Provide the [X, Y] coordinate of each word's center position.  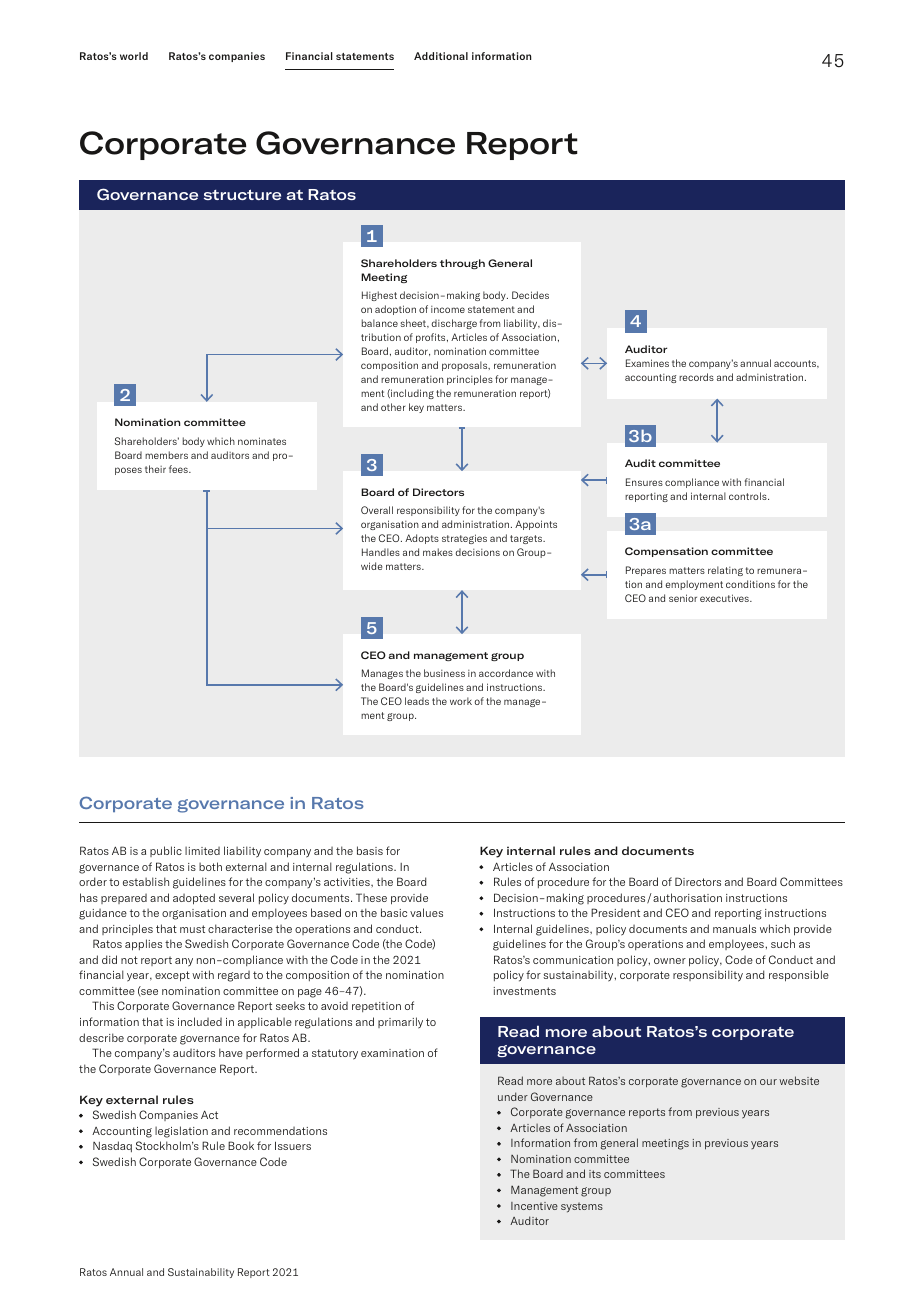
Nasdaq [112, 1146]
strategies [464, 539]
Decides [530, 295]
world [134, 56]
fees [179, 469]
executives [725, 598]
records [696, 377]
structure [242, 194]
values [426, 912]
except [172, 976]
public [166, 851]
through [462, 264]
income [448, 309]
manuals [734, 928]
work [461, 701]
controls [749, 496]
